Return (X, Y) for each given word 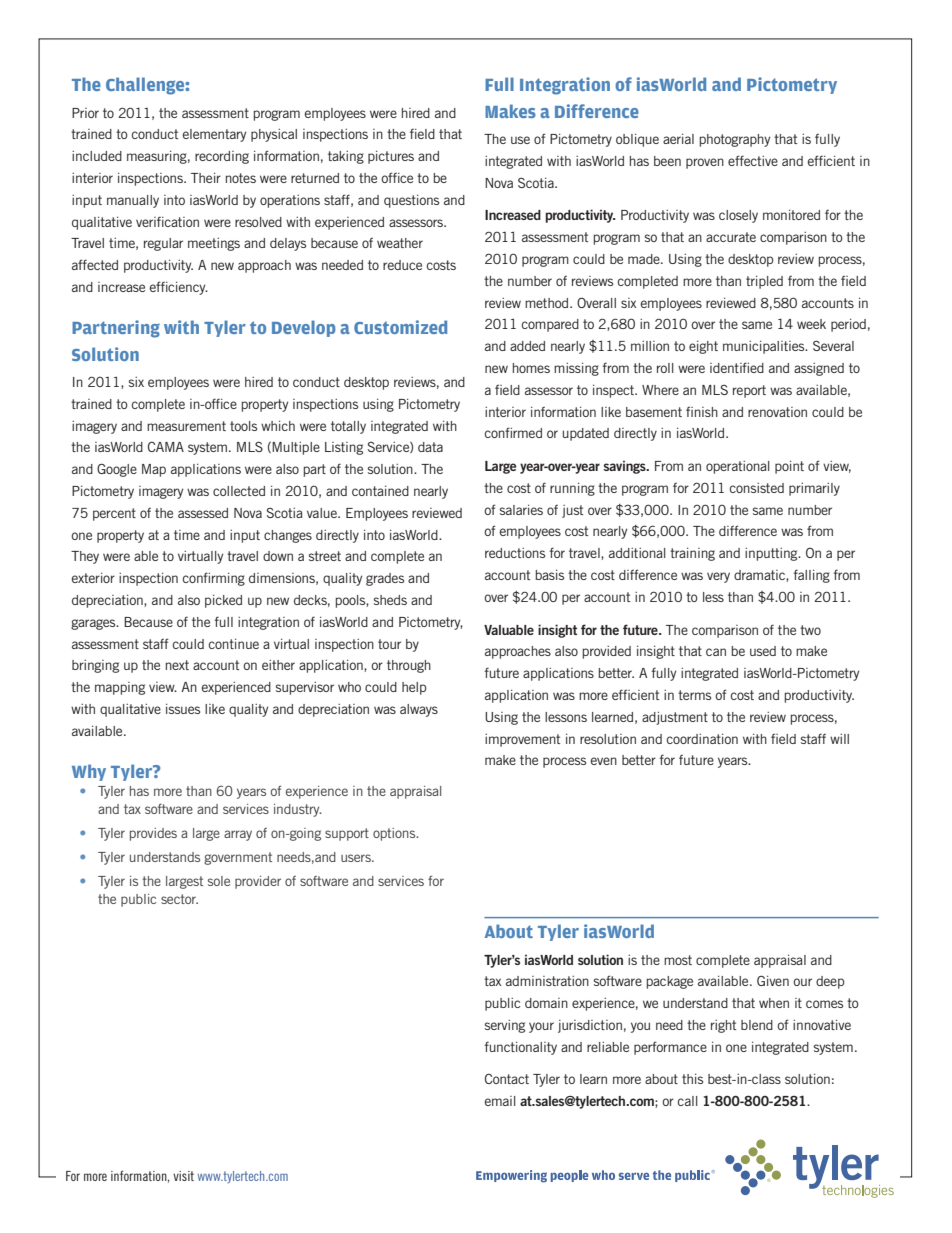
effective (753, 160)
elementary (214, 135)
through (409, 666)
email (500, 1101)
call (688, 1101)
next (177, 665)
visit (183, 1176)
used (763, 651)
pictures (391, 157)
